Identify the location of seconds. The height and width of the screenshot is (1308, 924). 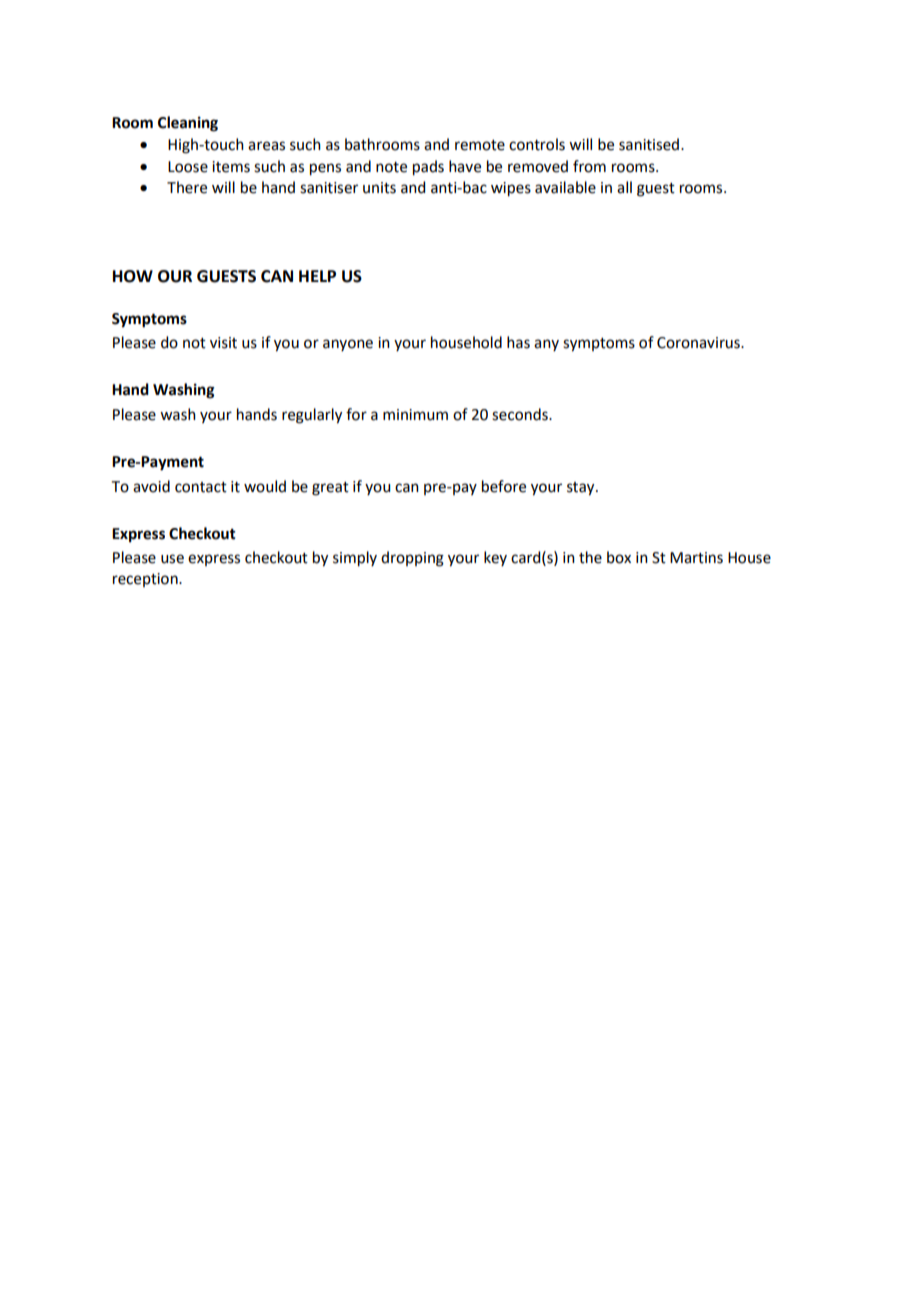
(521, 414).
